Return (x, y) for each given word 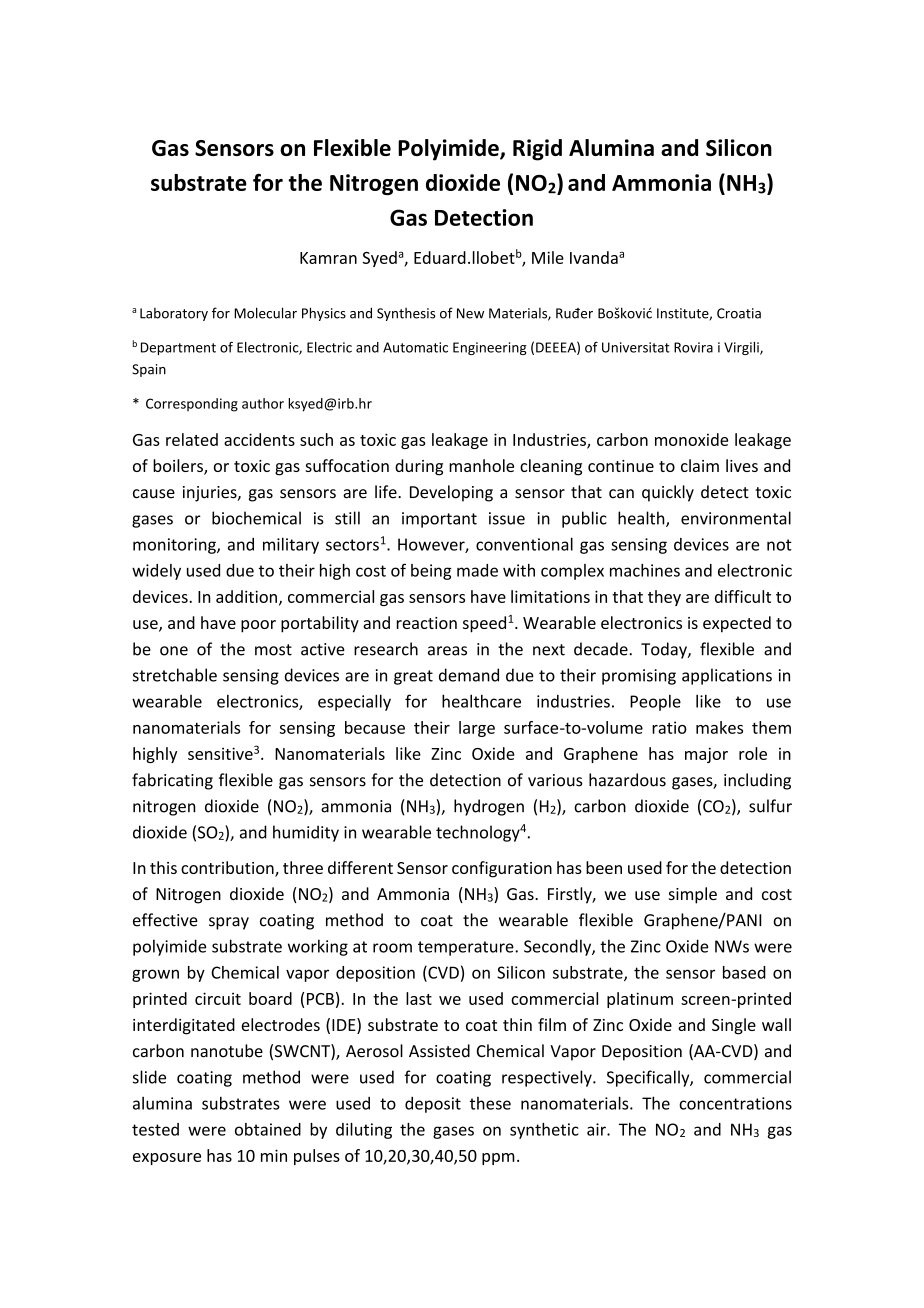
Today (665, 650)
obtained (268, 1129)
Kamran (328, 258)
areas (447, 651)
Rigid (537, 150)
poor (258, 626)
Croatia (739, 313)
